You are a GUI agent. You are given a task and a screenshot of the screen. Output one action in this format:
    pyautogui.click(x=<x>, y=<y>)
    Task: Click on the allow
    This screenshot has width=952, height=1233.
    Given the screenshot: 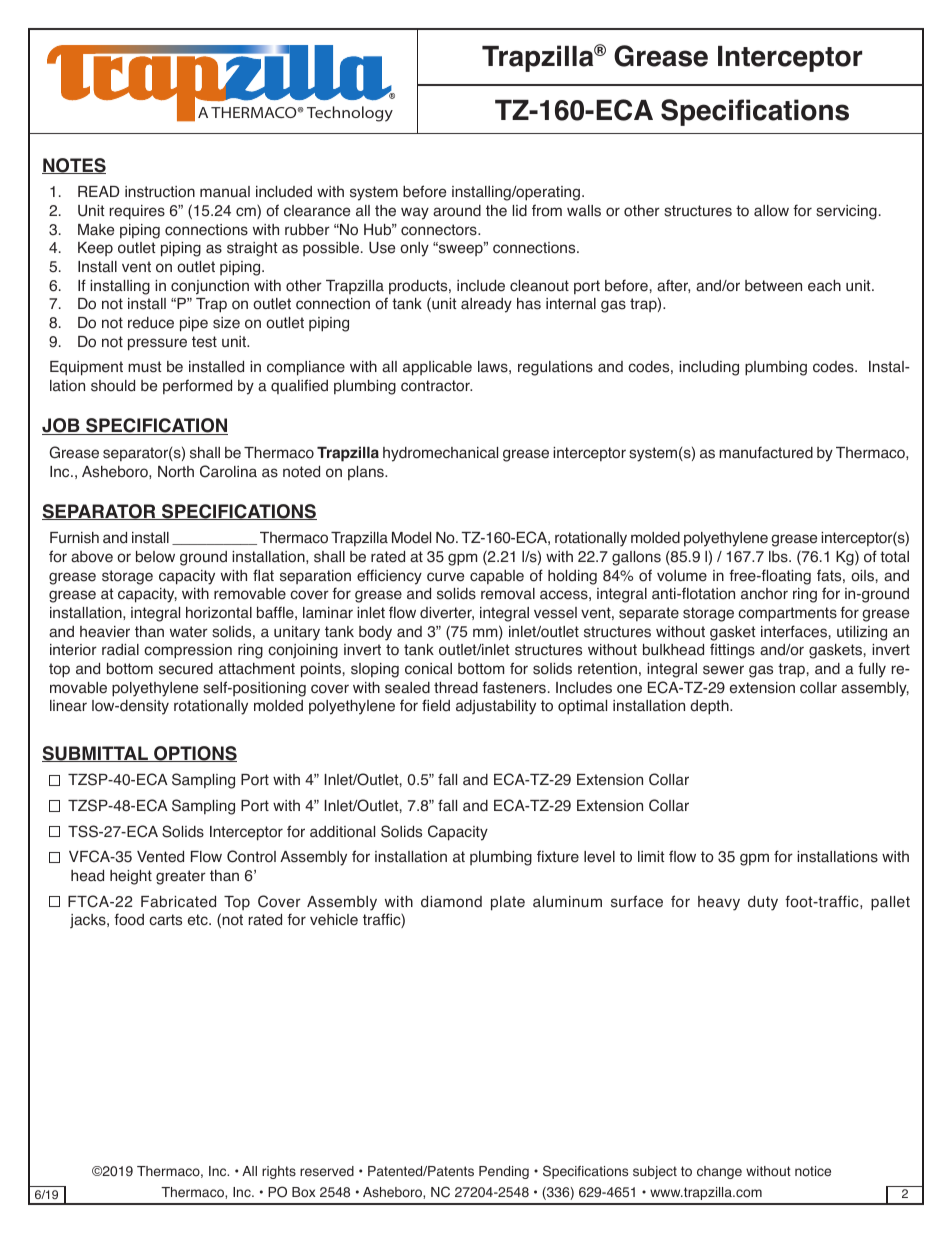 What is the action you would take?
    pyautogui.click(x=771, y=211)
